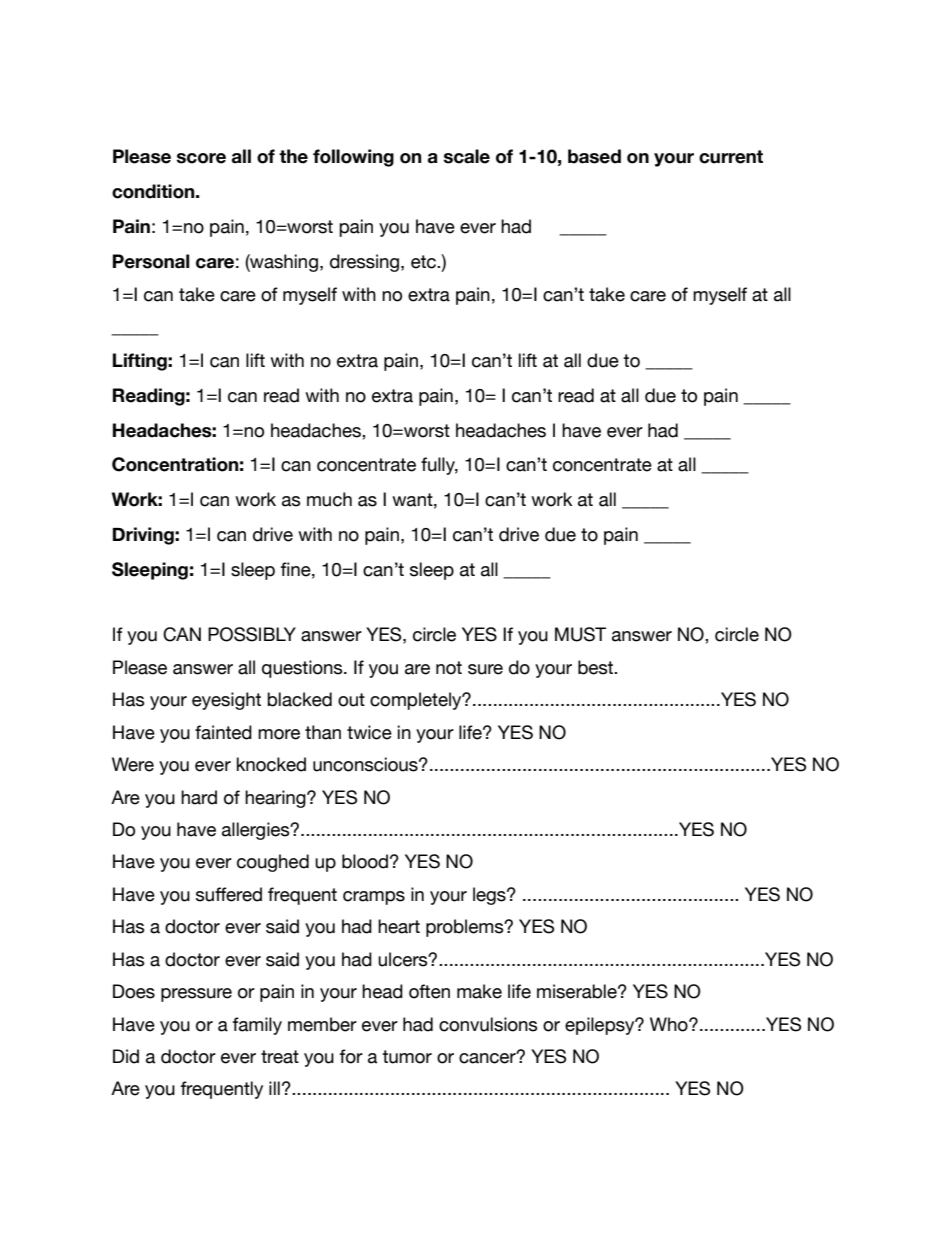  I want to click on Did, so click(126, 1056).
